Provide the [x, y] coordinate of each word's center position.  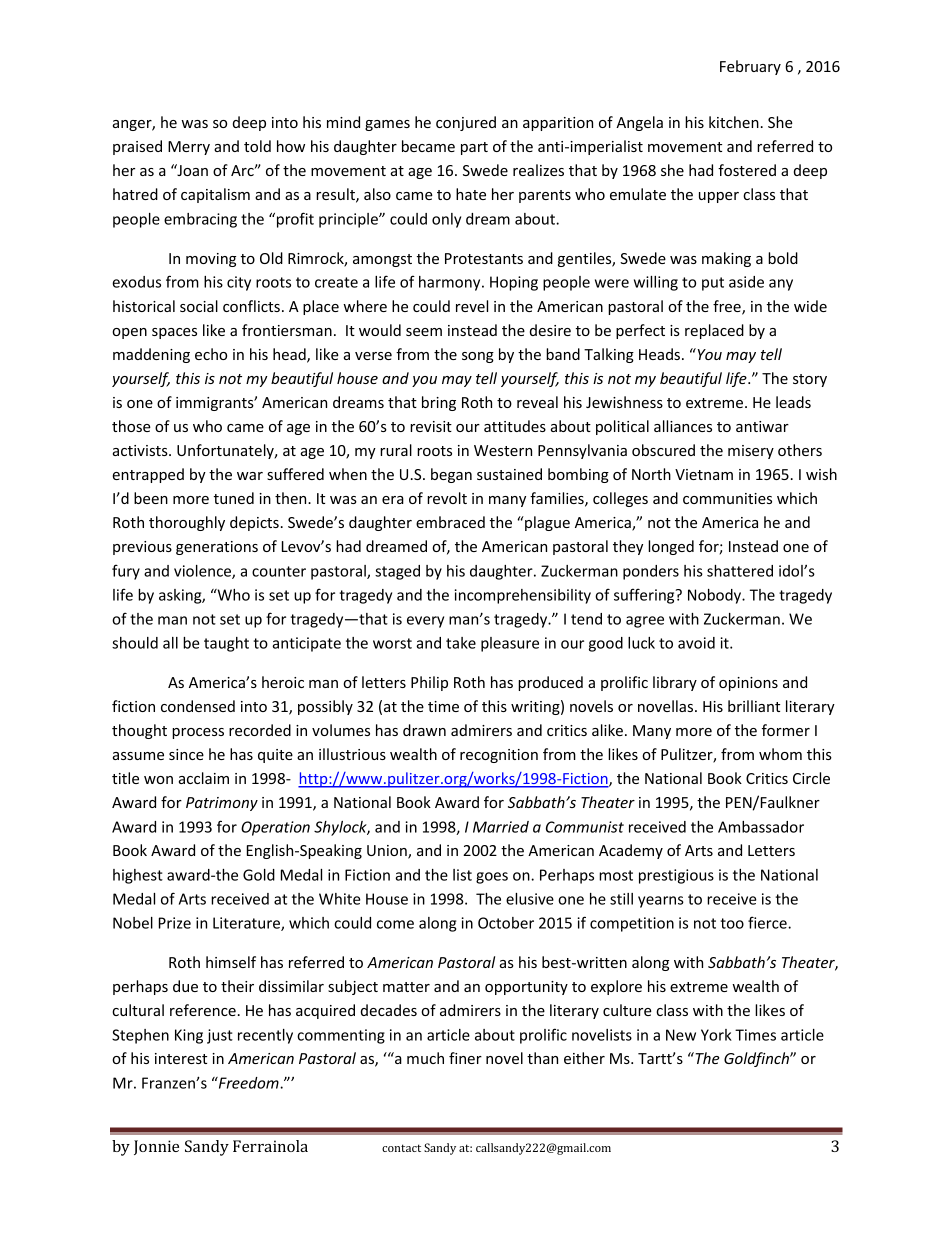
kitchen [734, 122]
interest [181, 1058]
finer [465, 1058]
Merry [189, 148]
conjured [466, 123]
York [716, 1035]
